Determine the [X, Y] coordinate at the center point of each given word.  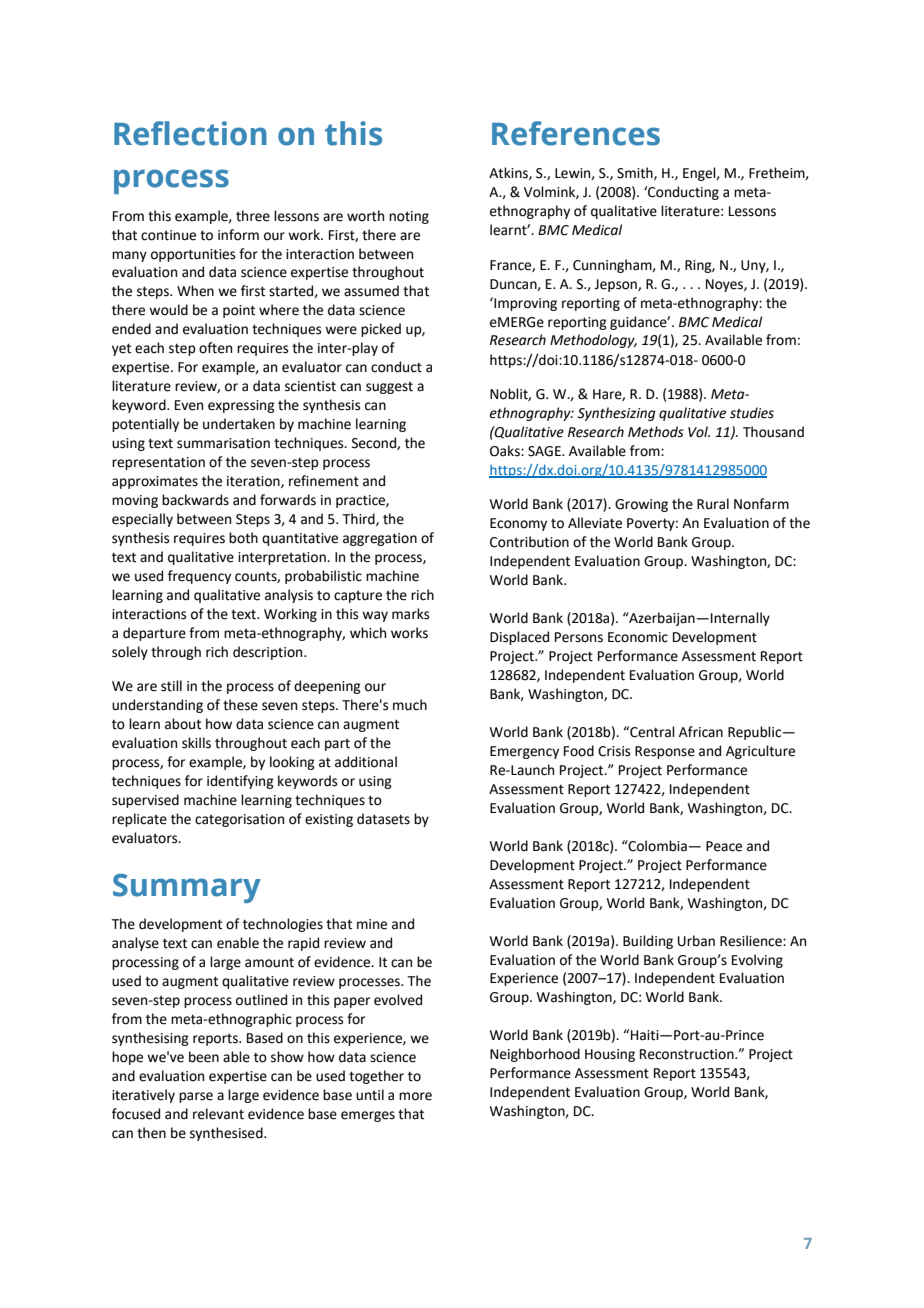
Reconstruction [688, 1054]
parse [196, 1097]
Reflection [190, 133]
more [415, 1096]
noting [409, 217]
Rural [713, 504]
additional [366, 762]
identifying [240, 782]
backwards [195, 500]
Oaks [506, 451]
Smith [636, 173]
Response [665, 752]
